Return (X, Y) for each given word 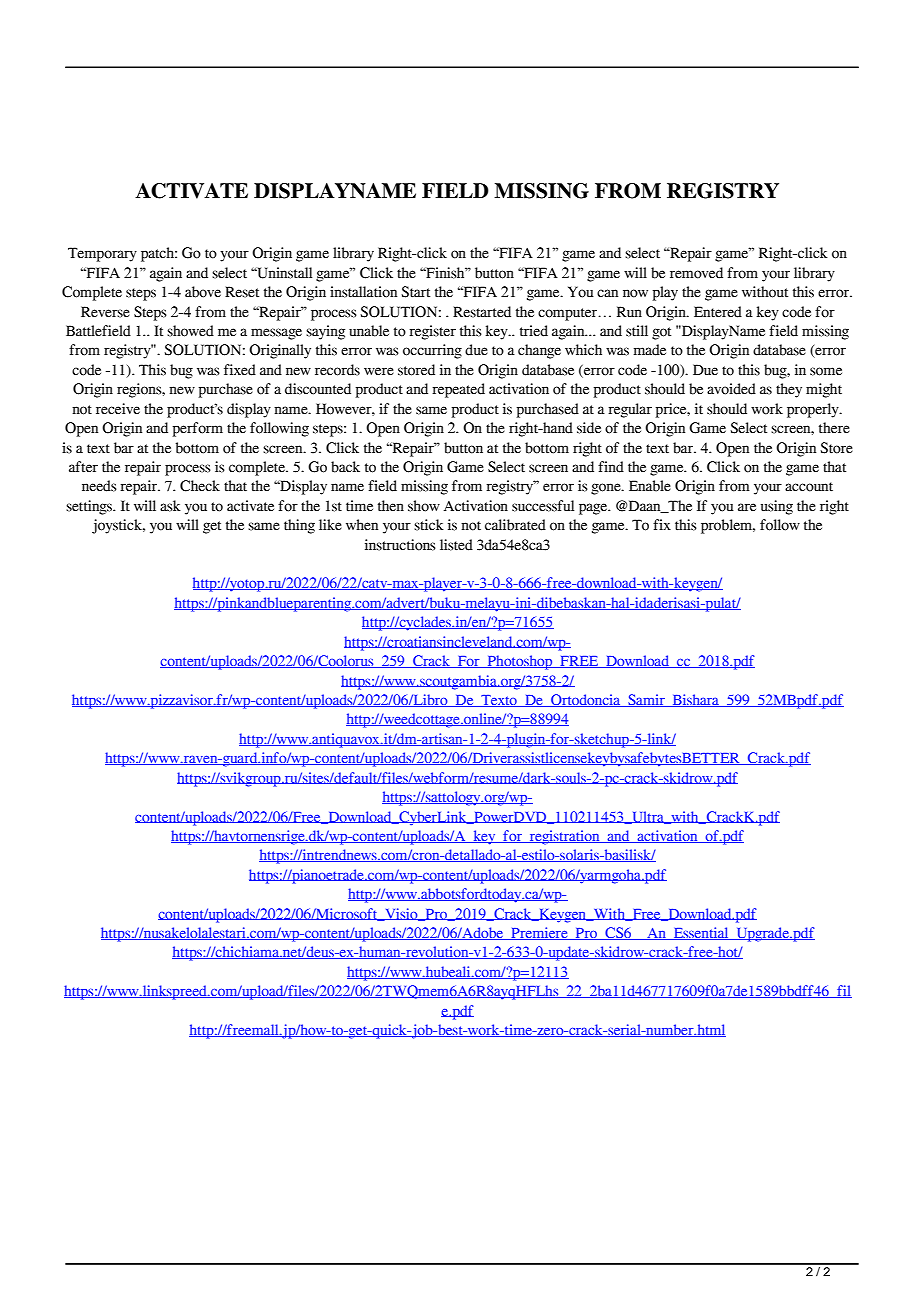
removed (696, 273)
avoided (731, 389)
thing (299, 526)
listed (456, 545)
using (777, 507)
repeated (458, 390)
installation (363, 292)
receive (118, 409)
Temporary (102, 254)
